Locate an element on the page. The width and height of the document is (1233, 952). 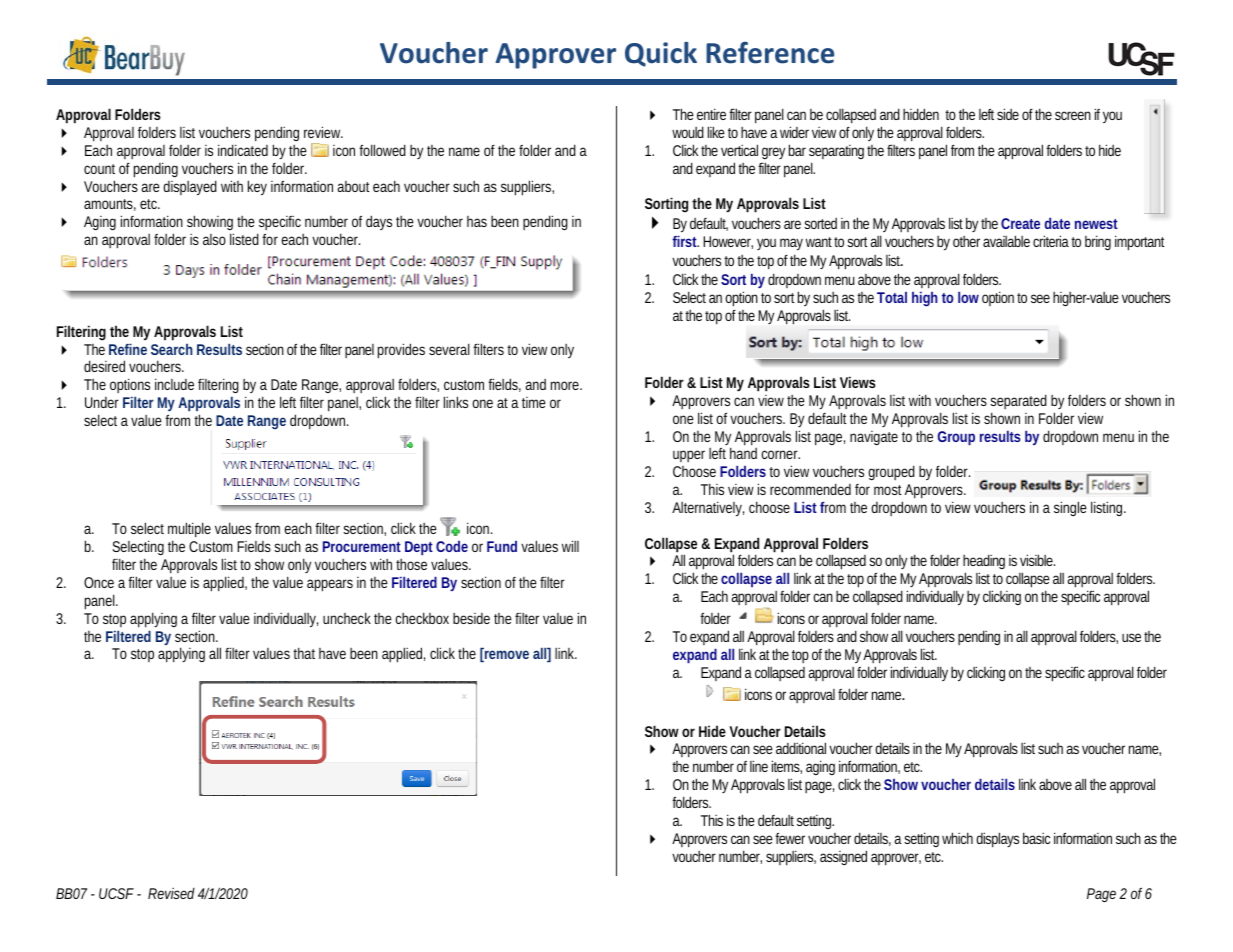
Revised is located at coordinates (171, 893).
